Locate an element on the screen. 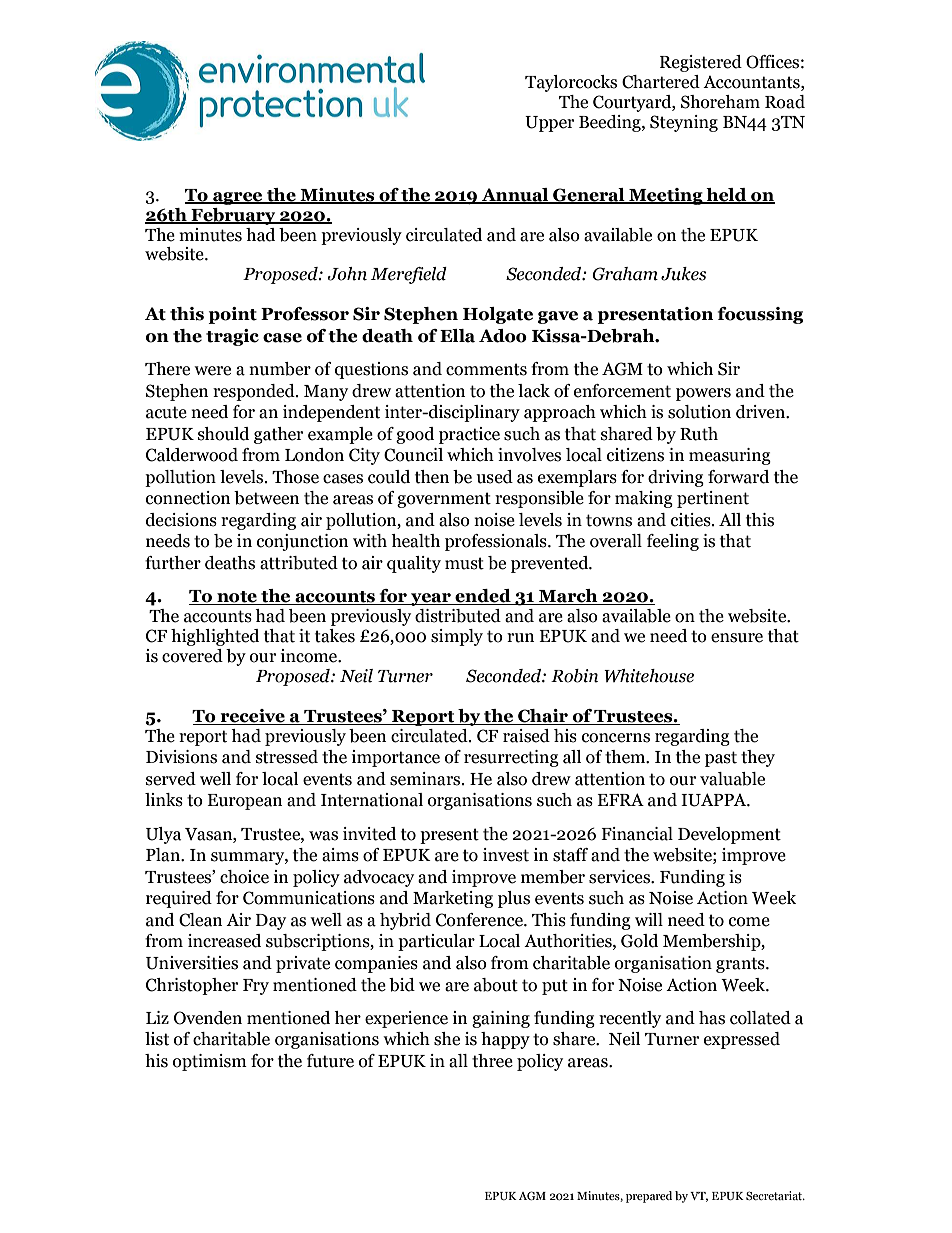 The width and height of the screenshot is (952, 1233). ensure is located at coordinates (737, 638).
